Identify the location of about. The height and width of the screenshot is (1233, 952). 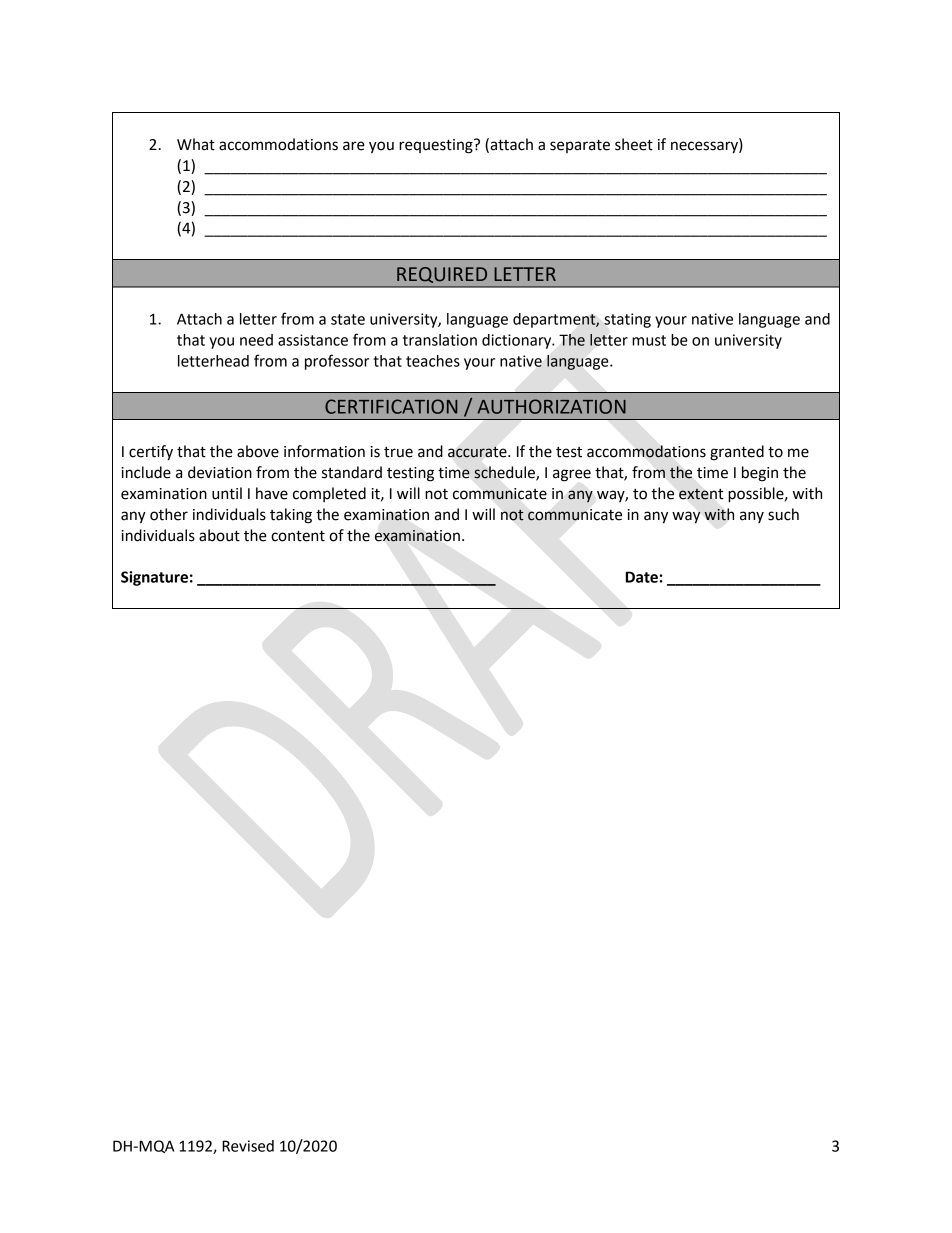
(219, 535).
